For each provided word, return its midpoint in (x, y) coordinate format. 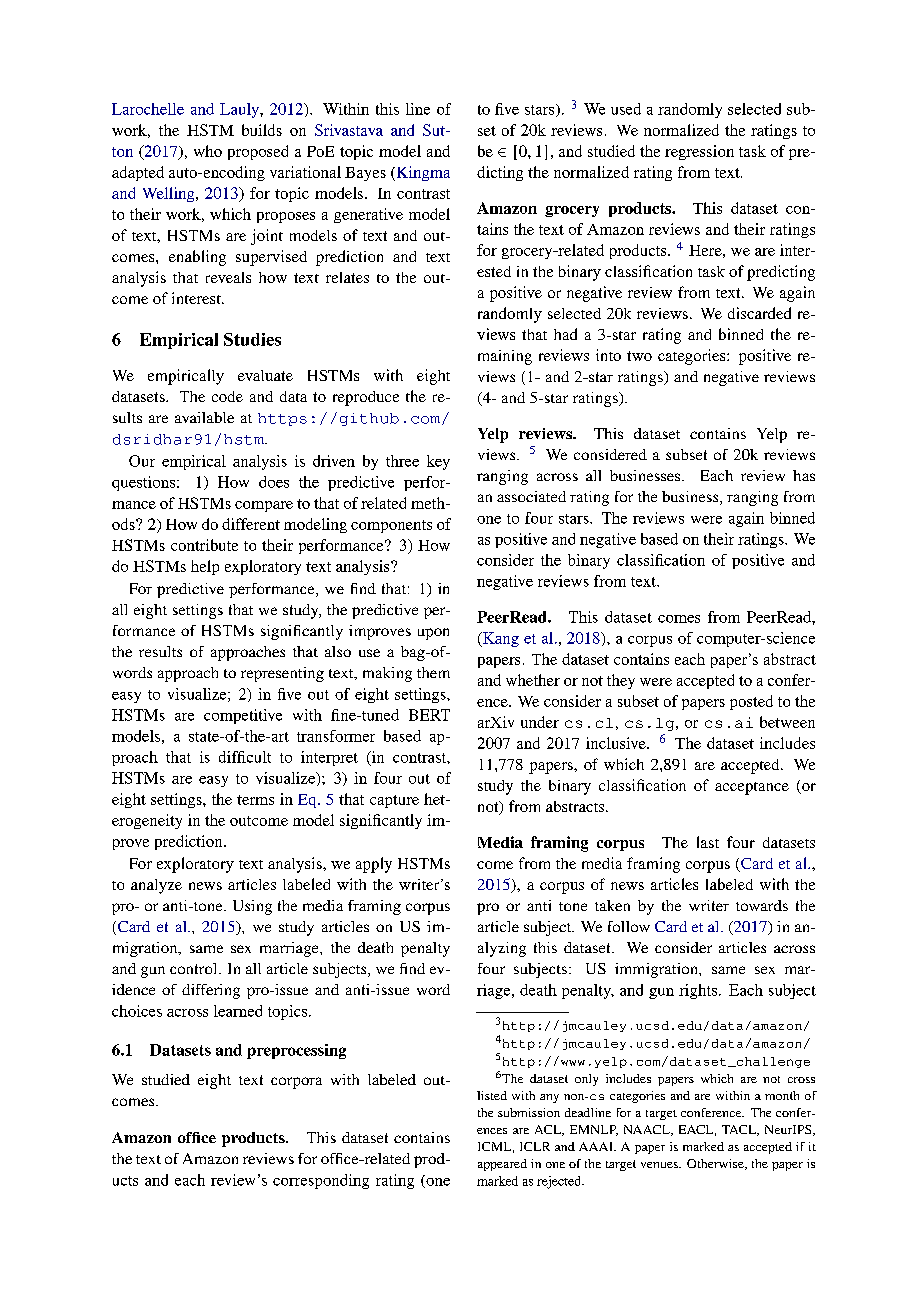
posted (751, 702)
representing (282, 674)
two (639, 356)
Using (252, 907)
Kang (500, 639)
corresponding (321, 1181)
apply (374, 865)
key (438, 462)
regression (699, 152)
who (208, 151)
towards (762, 905)
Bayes (365, 174)
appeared (502, 1165)
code (227, 396)
